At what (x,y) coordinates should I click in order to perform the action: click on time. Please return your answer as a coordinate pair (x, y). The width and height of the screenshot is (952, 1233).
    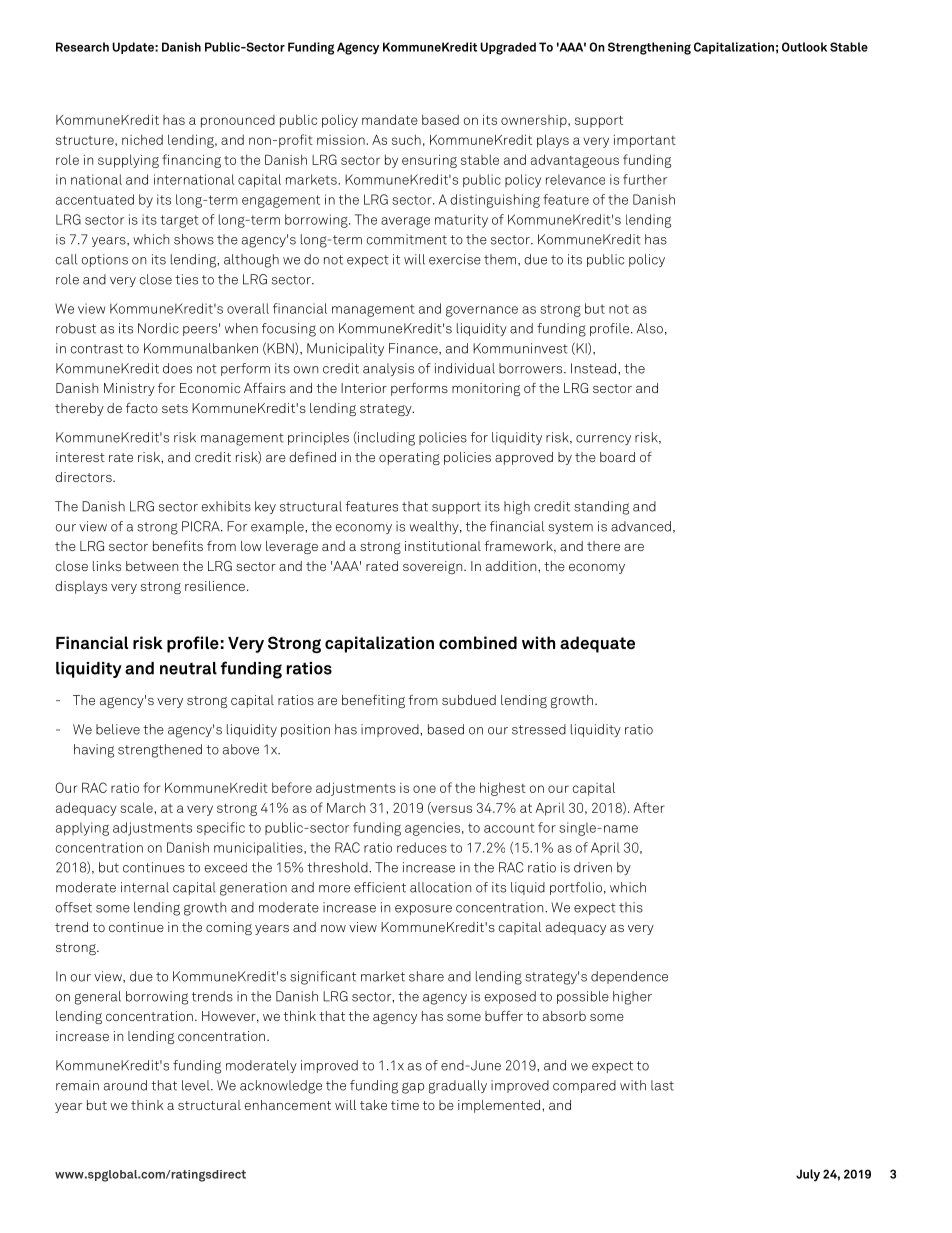
    Looking at the image, I should click on (405, 1105).
